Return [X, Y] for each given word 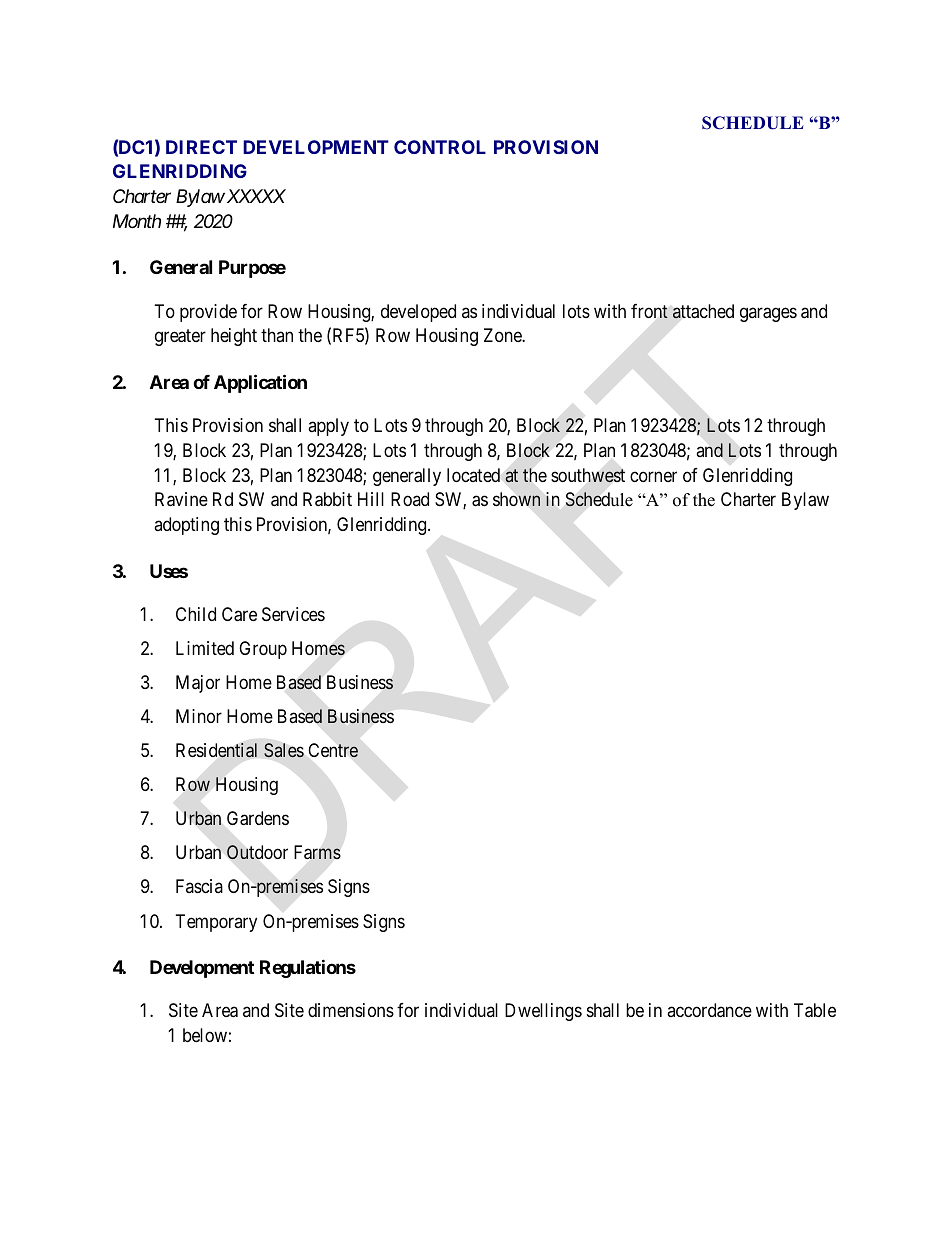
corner [653, 476]
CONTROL [440, 147]
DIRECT [201, 147]
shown [516, 499]
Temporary [216, 923]
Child [196, 614]
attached [703, 311]
